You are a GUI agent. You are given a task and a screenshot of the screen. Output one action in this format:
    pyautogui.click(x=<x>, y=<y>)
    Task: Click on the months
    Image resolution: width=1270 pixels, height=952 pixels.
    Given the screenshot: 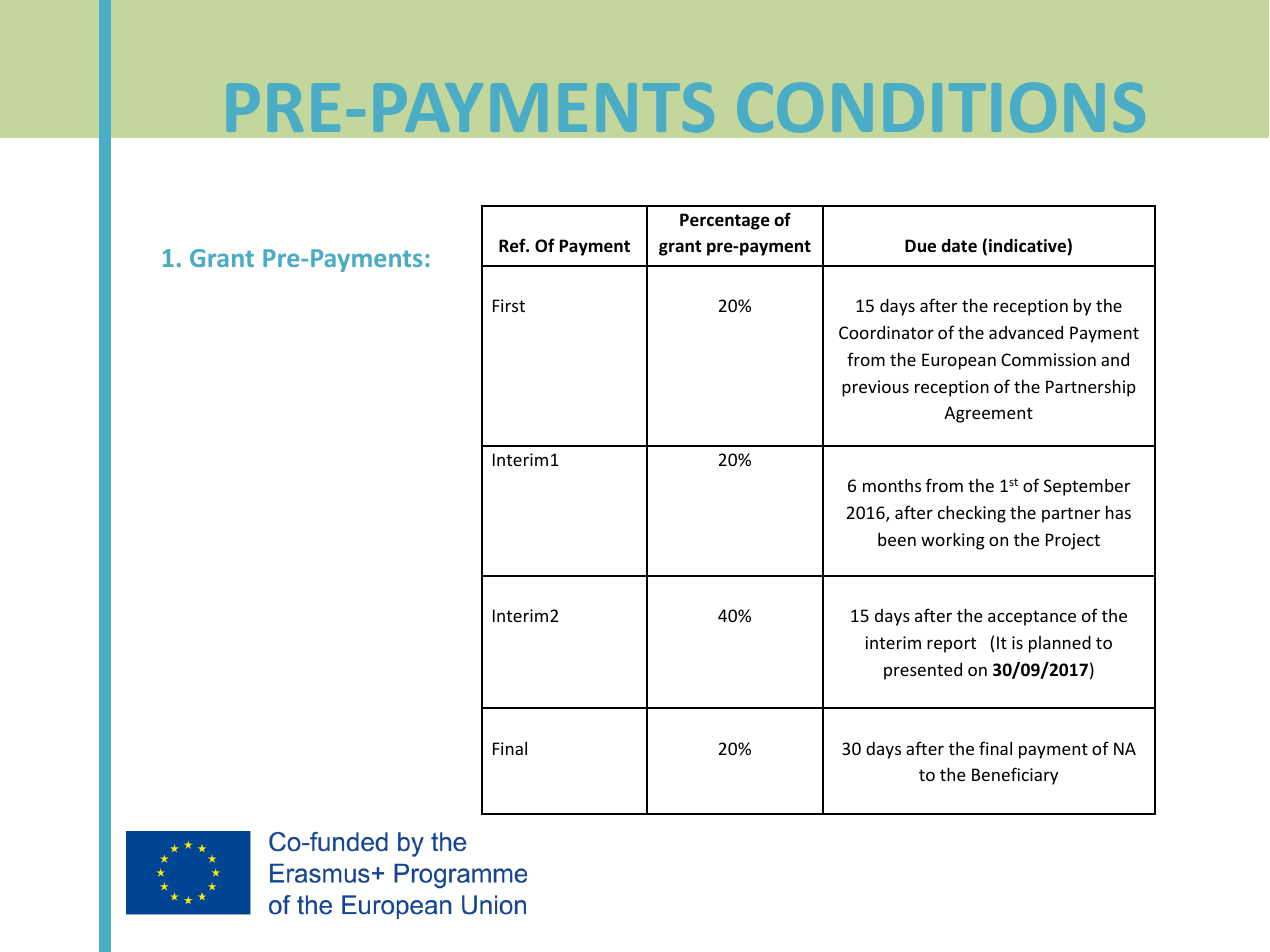 What is the action you would take?
    pyautogui.click(x=892, y=485)
